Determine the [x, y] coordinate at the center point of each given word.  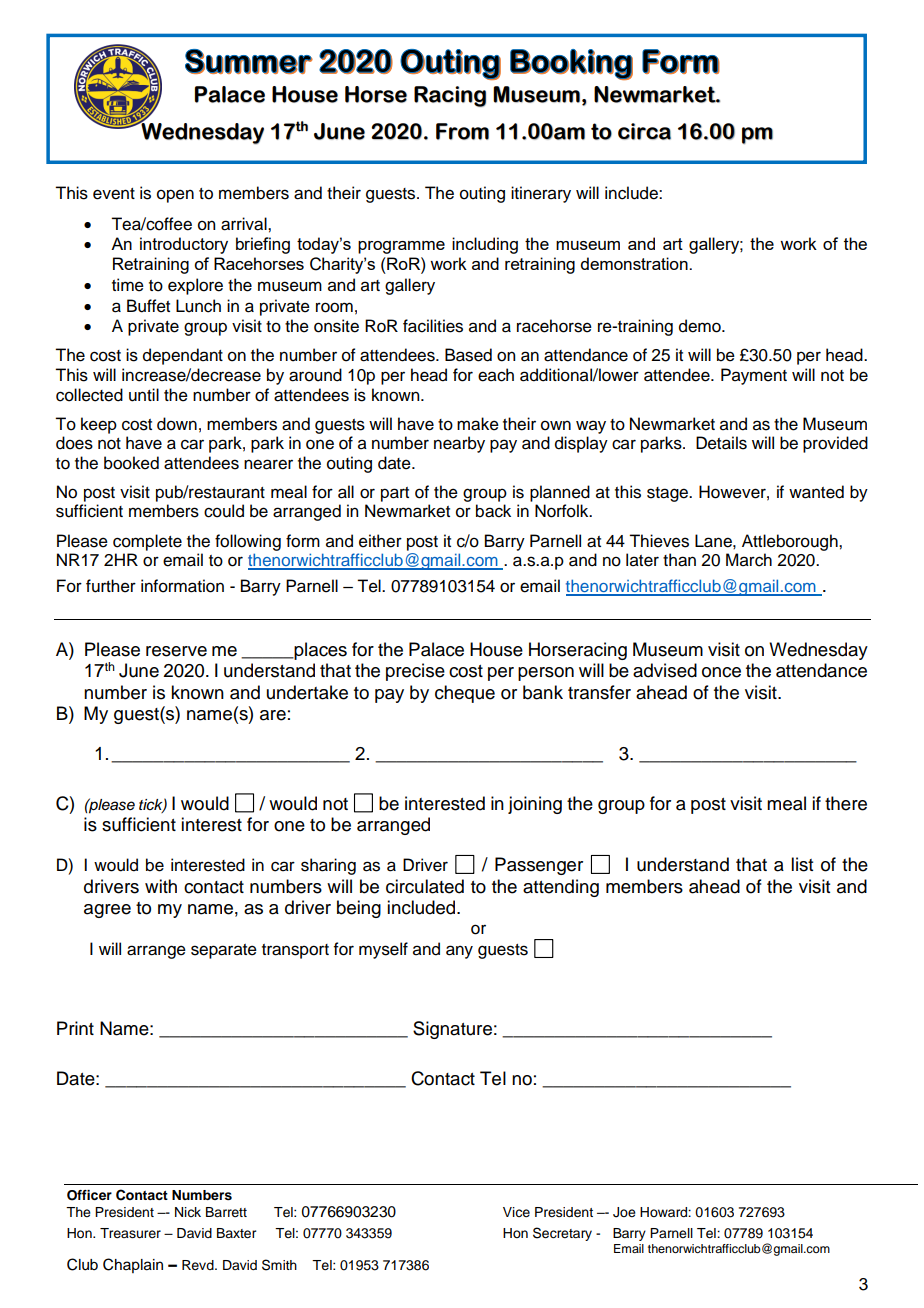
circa [644, 131]
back [493, 511]
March [749, 560]
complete [147, 542]
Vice [516, 1212]
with [161, 886]
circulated [425, 886]
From [462, 131]
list [802, 864]
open [175, 196]
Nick [188, 1212]
